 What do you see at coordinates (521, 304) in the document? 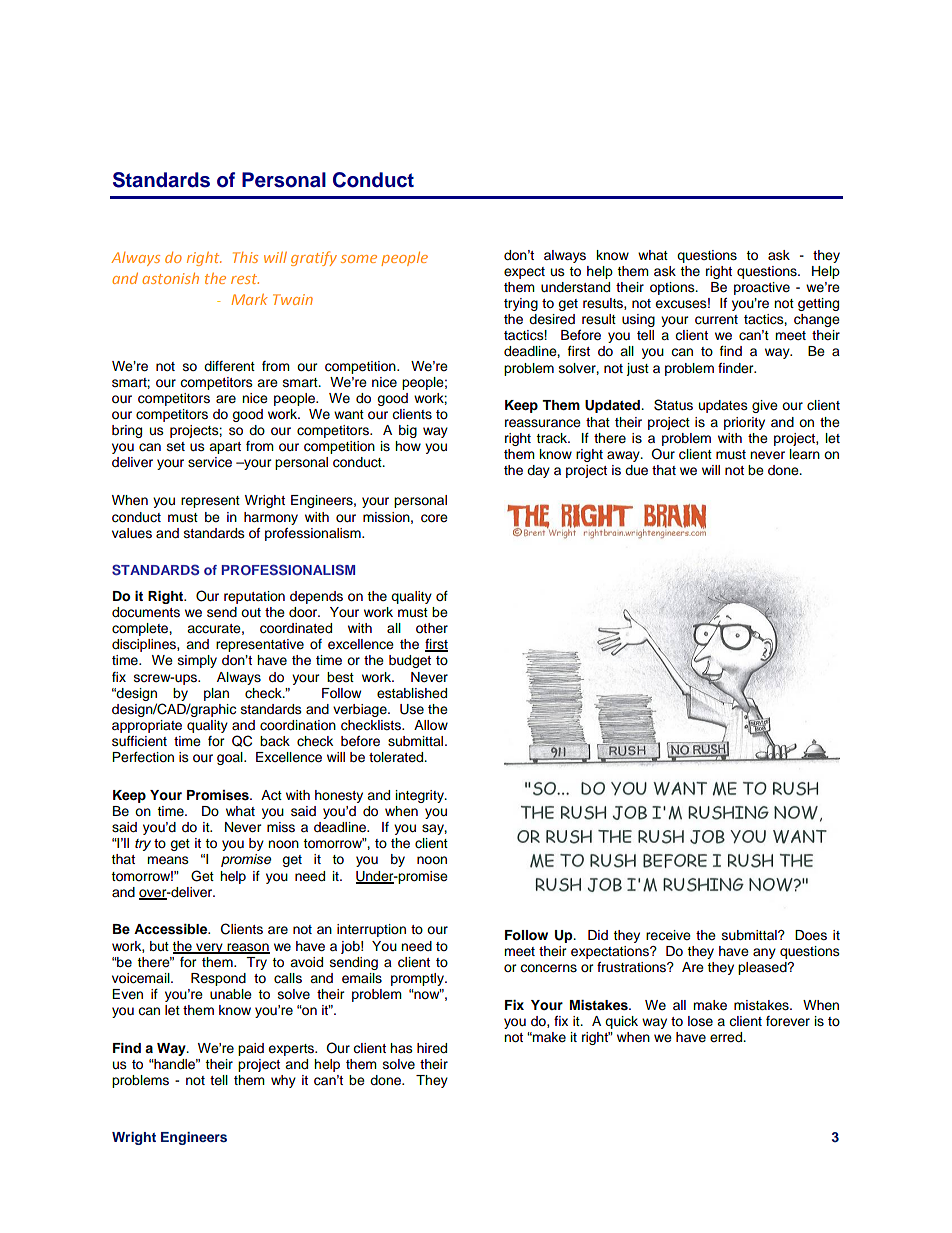
I see `trying` at bounding box center [521, 304].
